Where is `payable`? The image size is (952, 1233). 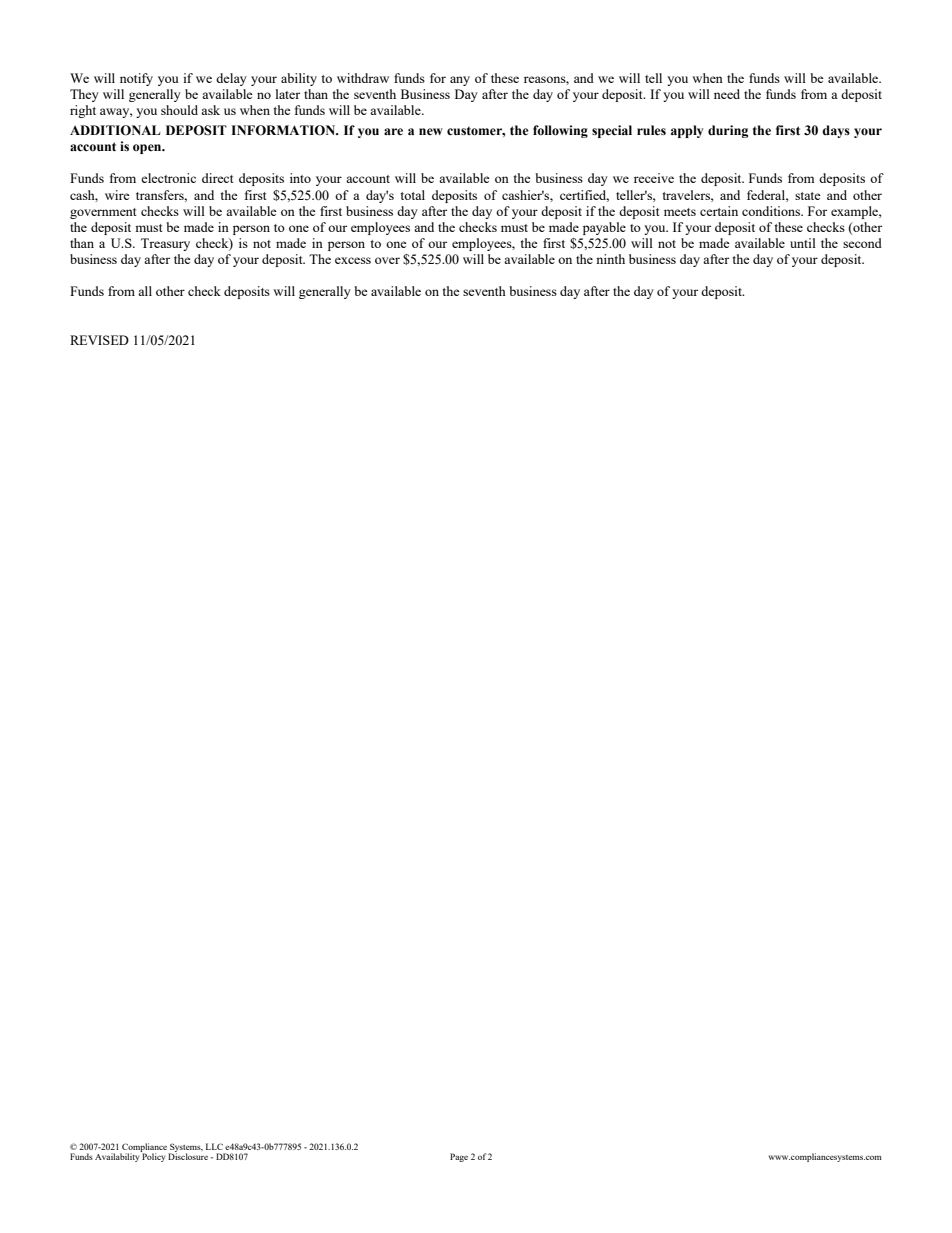 payable is located at coordinates (604, 228).
